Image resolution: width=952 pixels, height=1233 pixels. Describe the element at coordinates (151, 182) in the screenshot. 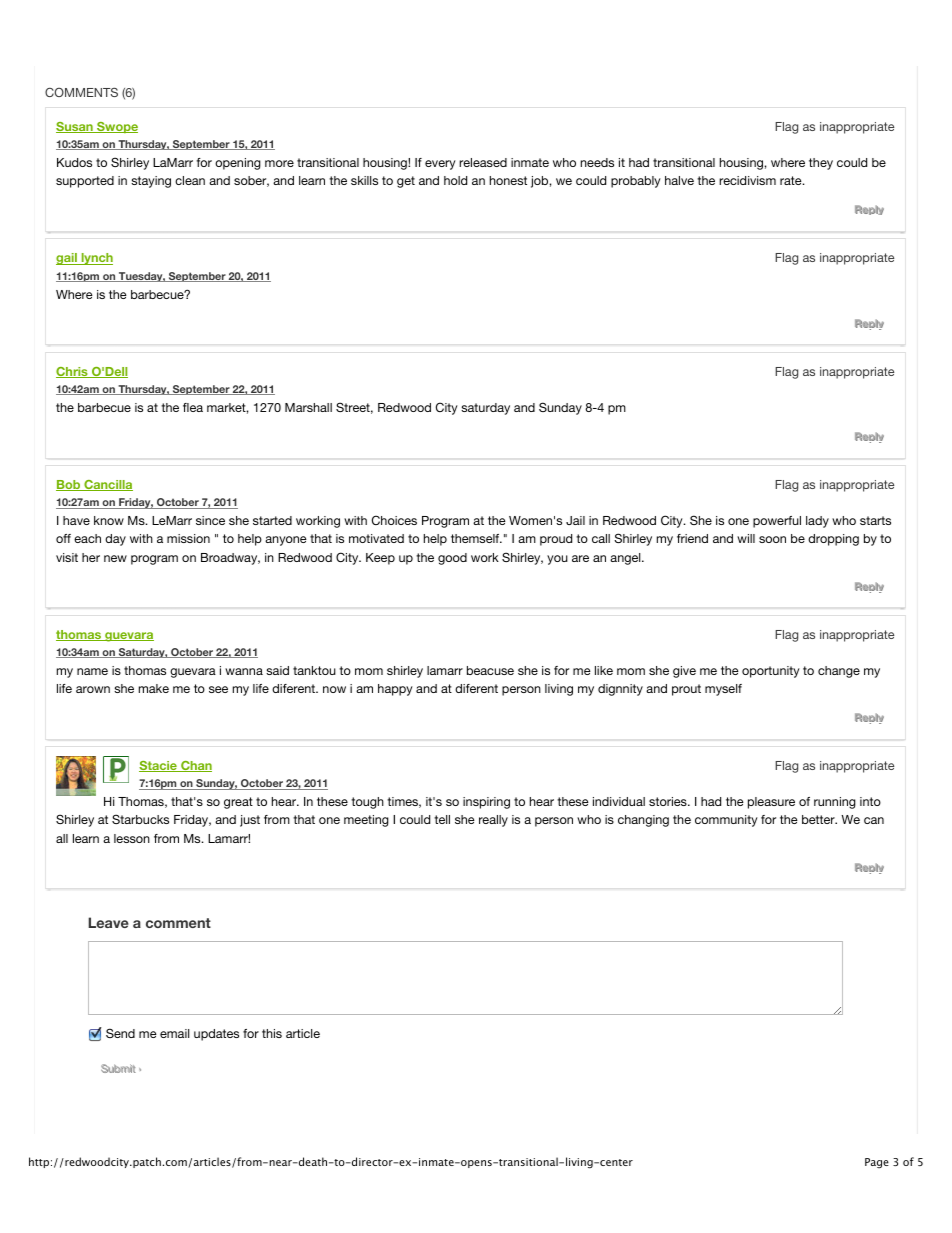

I see `staying` at that location.
